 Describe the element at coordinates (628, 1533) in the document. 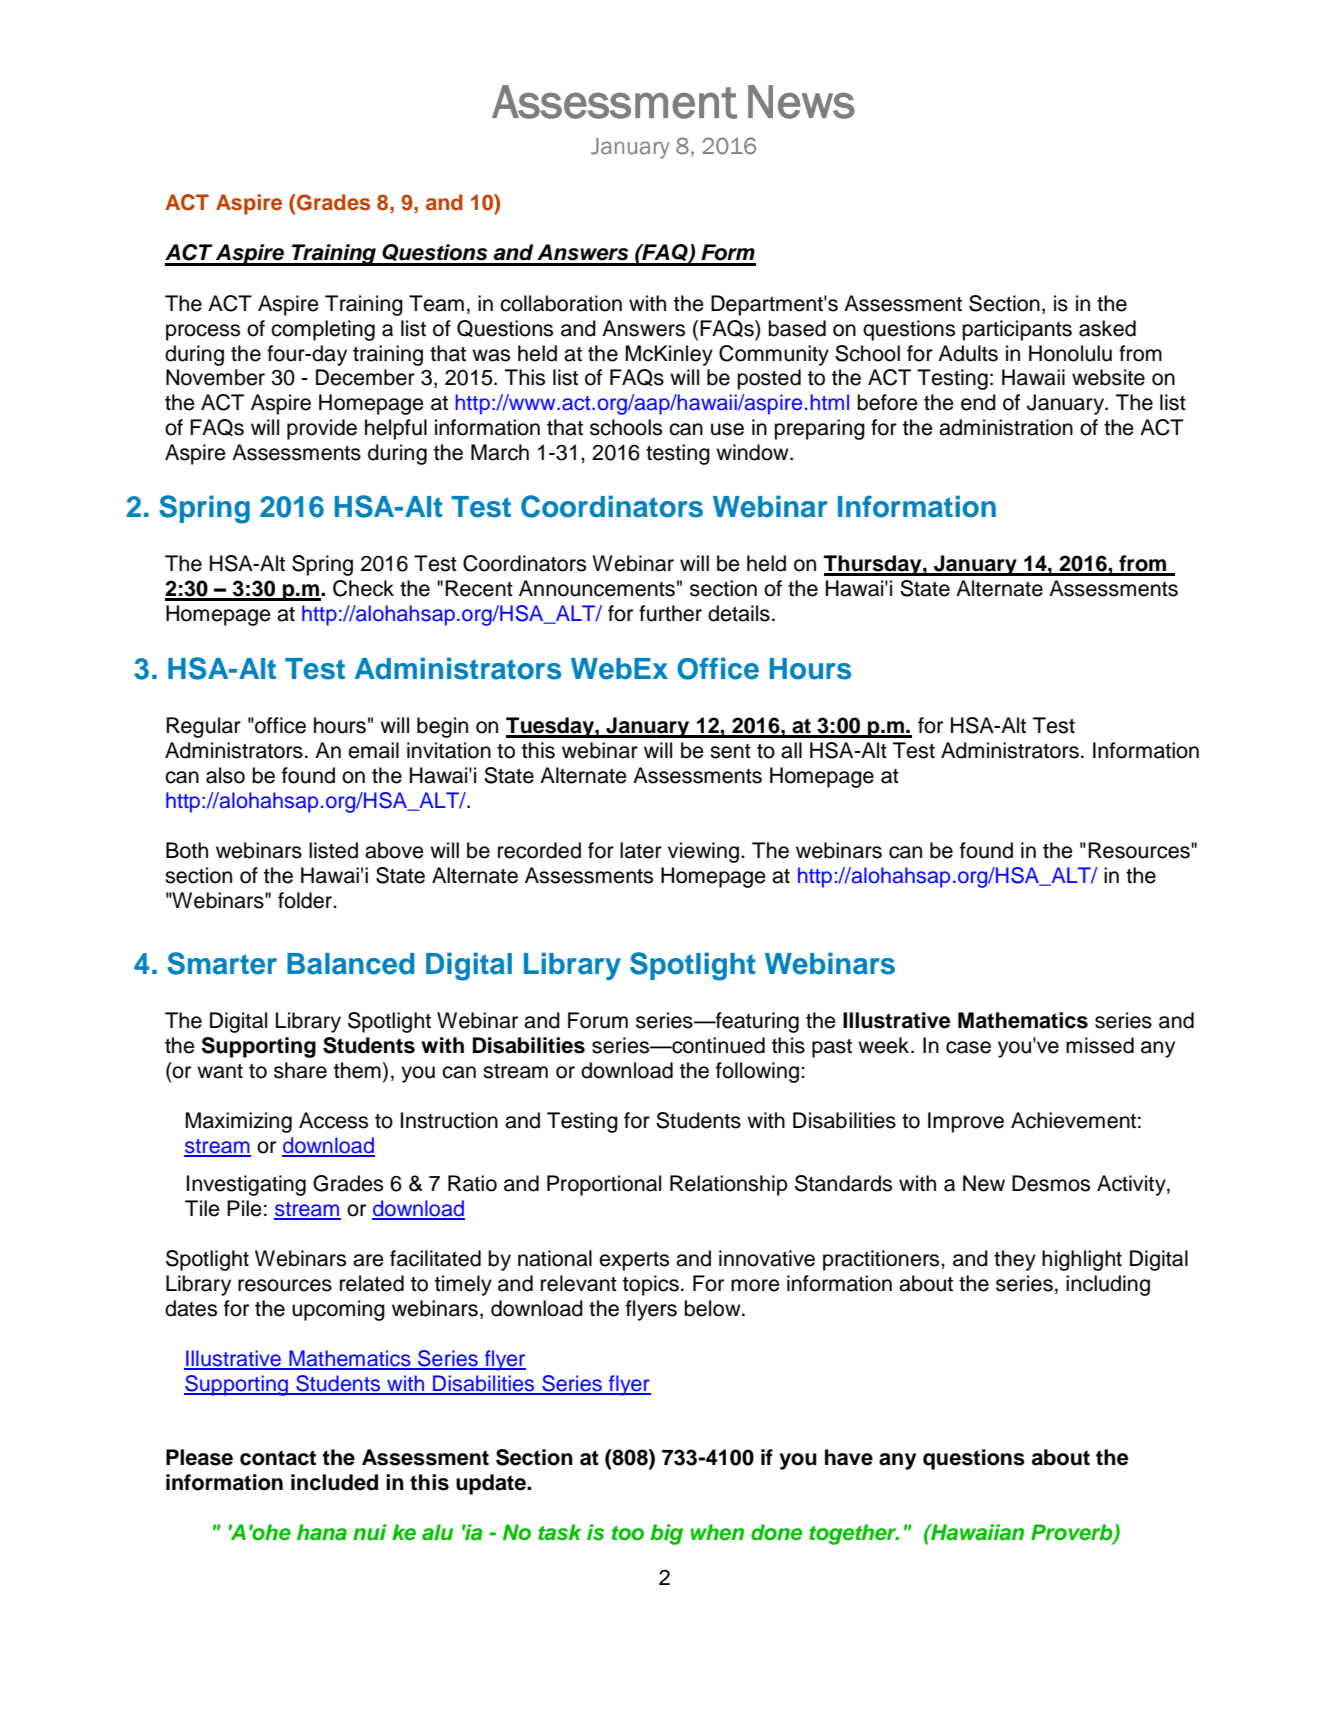

I see `too` at that location.
